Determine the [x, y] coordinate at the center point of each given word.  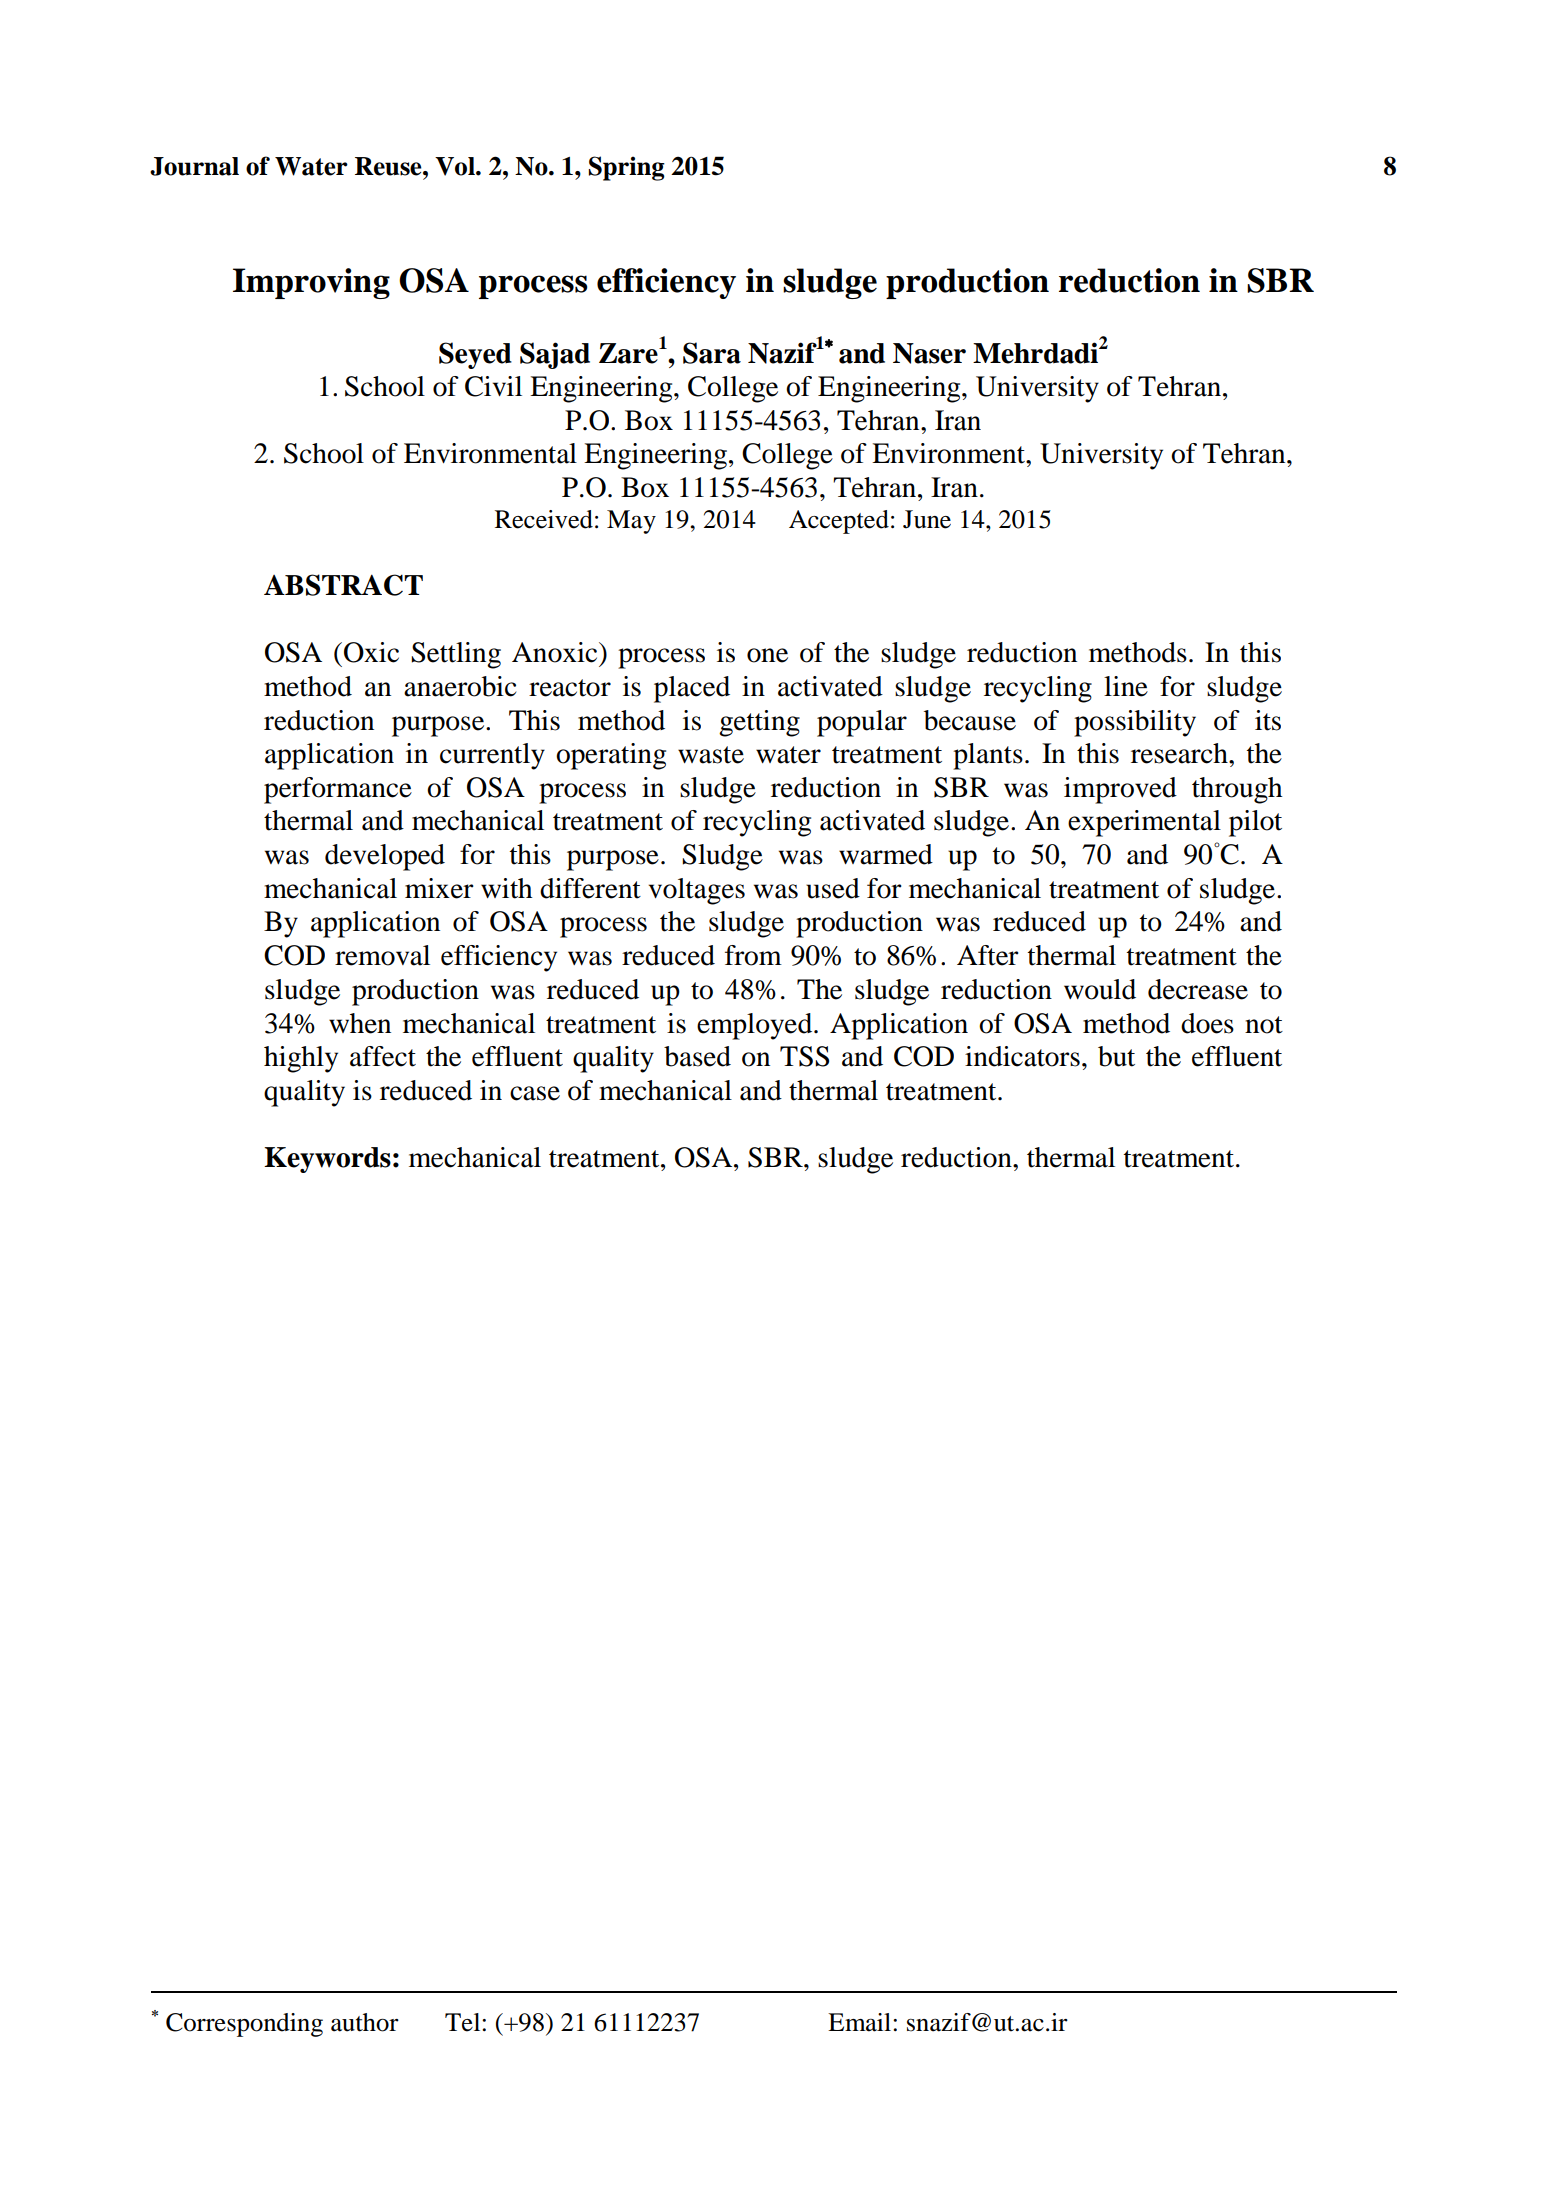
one [767, 655]
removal [382, 955]
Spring [626, 168]
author [365, 2022]
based [697, 1056]
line [1126, 686]
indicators [1022, 1056]
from [753, 955]
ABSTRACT [343, 585]
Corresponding [244, 2025]
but [1116, 1056]
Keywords [327, 1160]
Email [861, 2022]
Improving [311, 283]
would [1100, 989]
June [927, 519]
